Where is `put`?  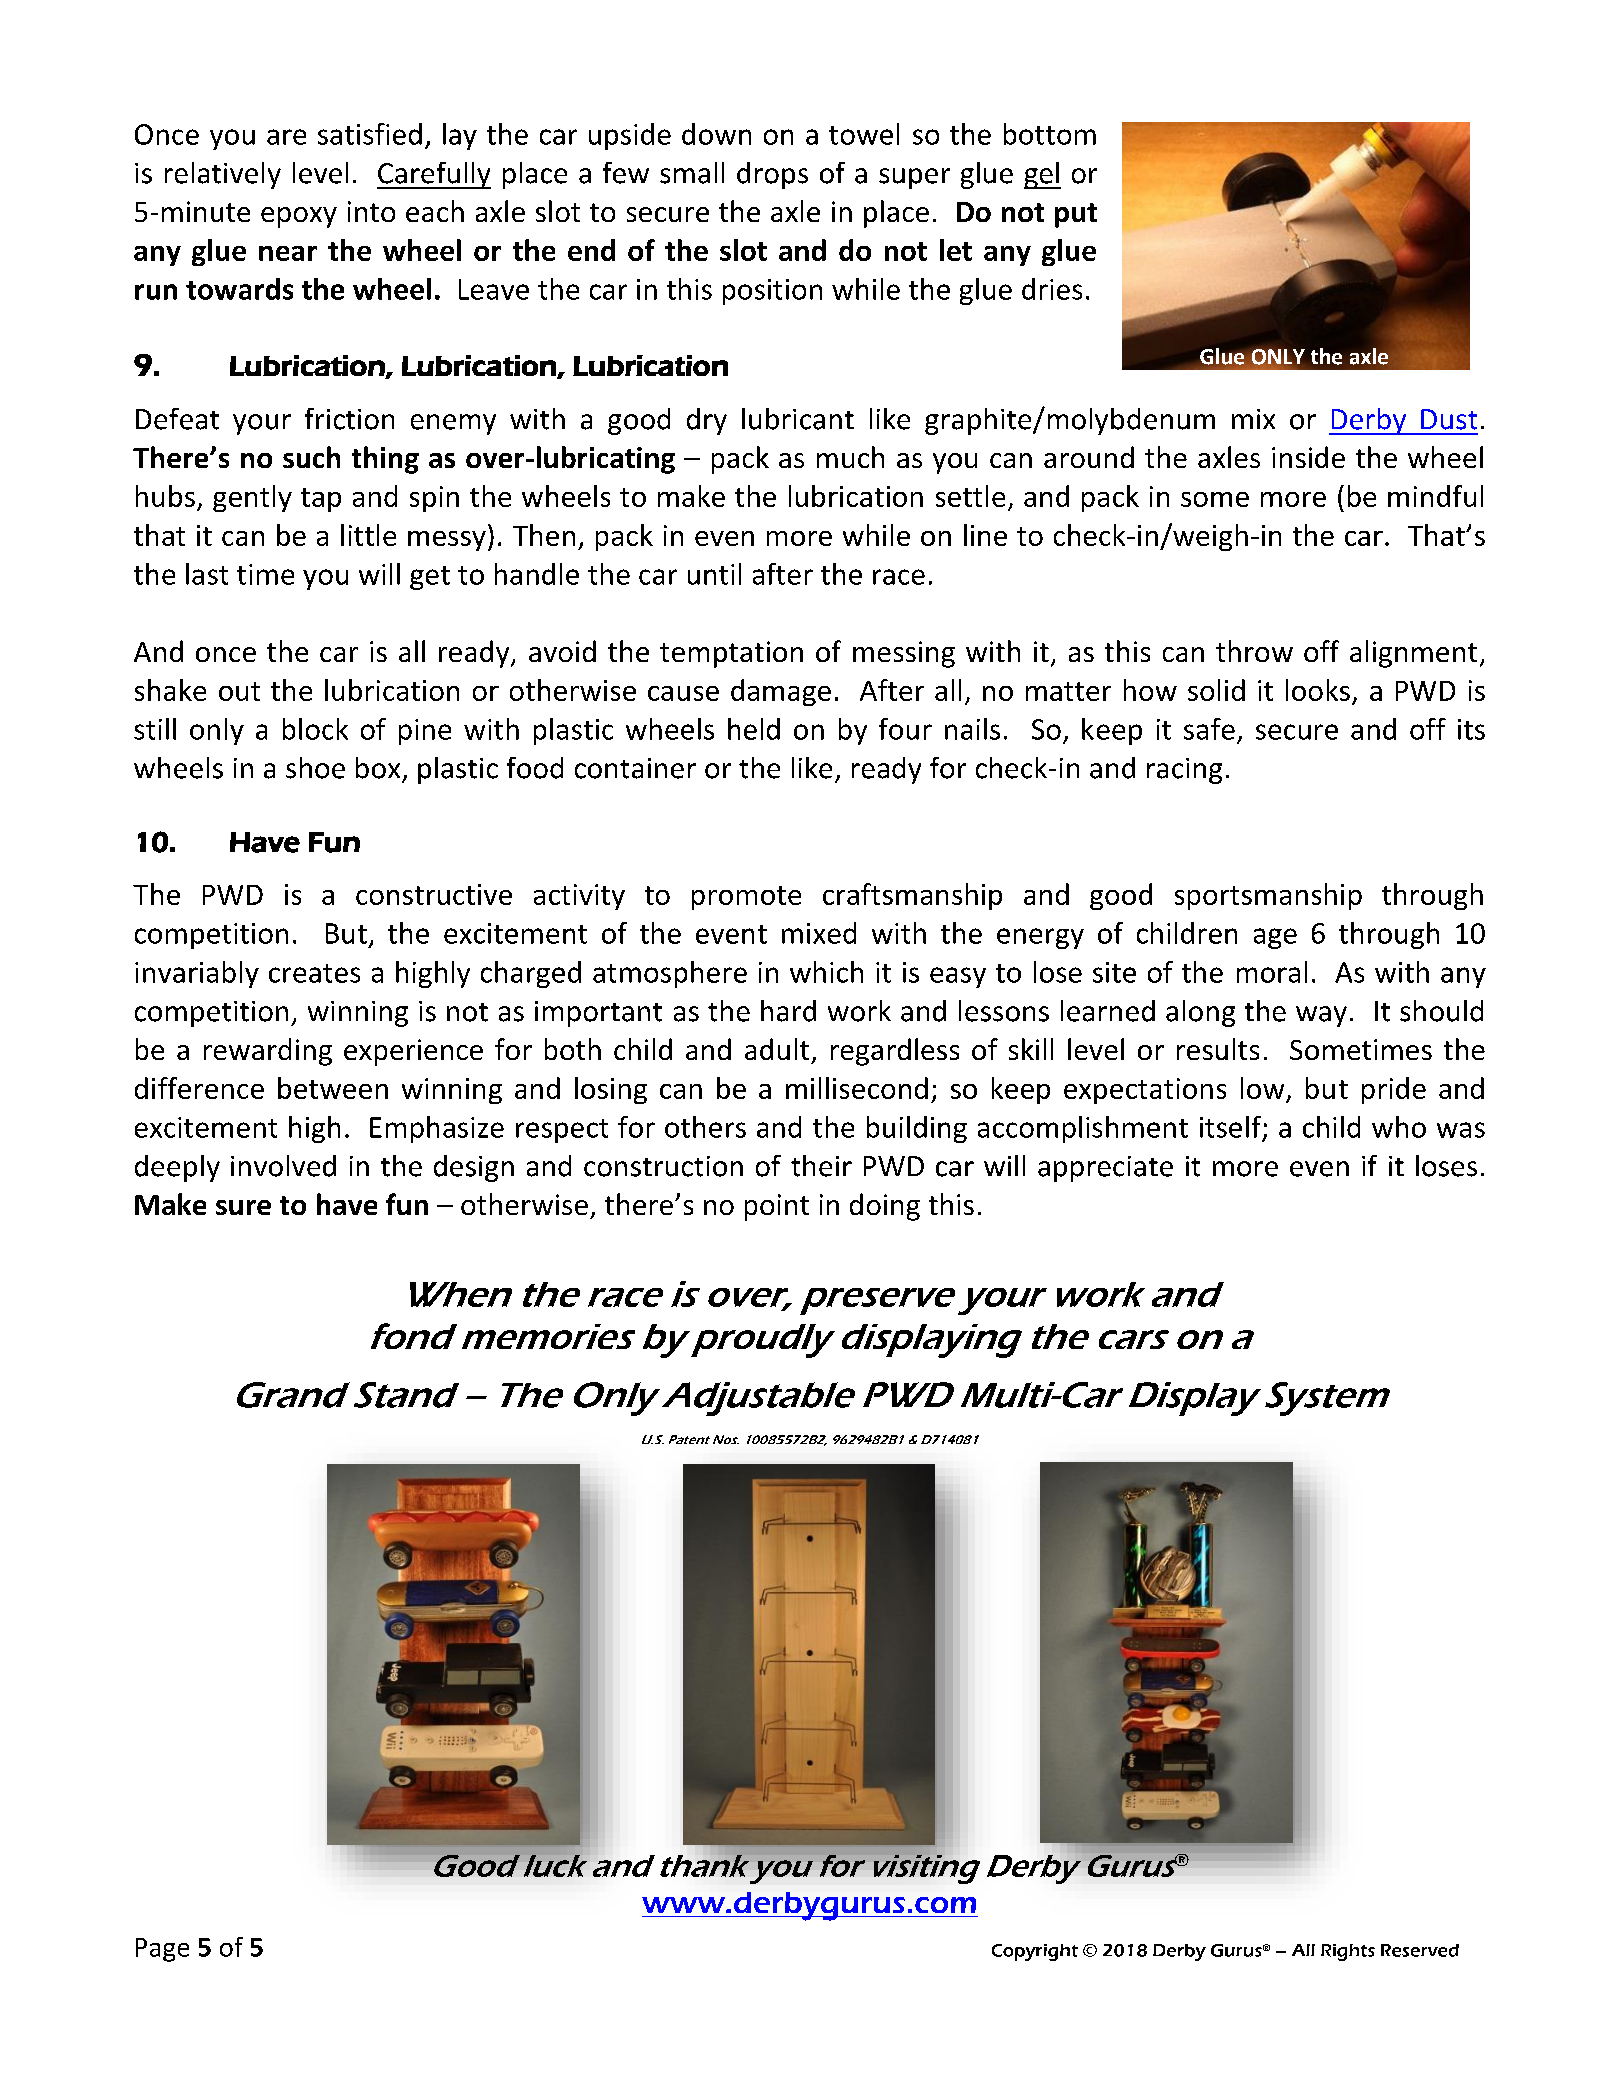
put is located at coordinates (1076, 215).
